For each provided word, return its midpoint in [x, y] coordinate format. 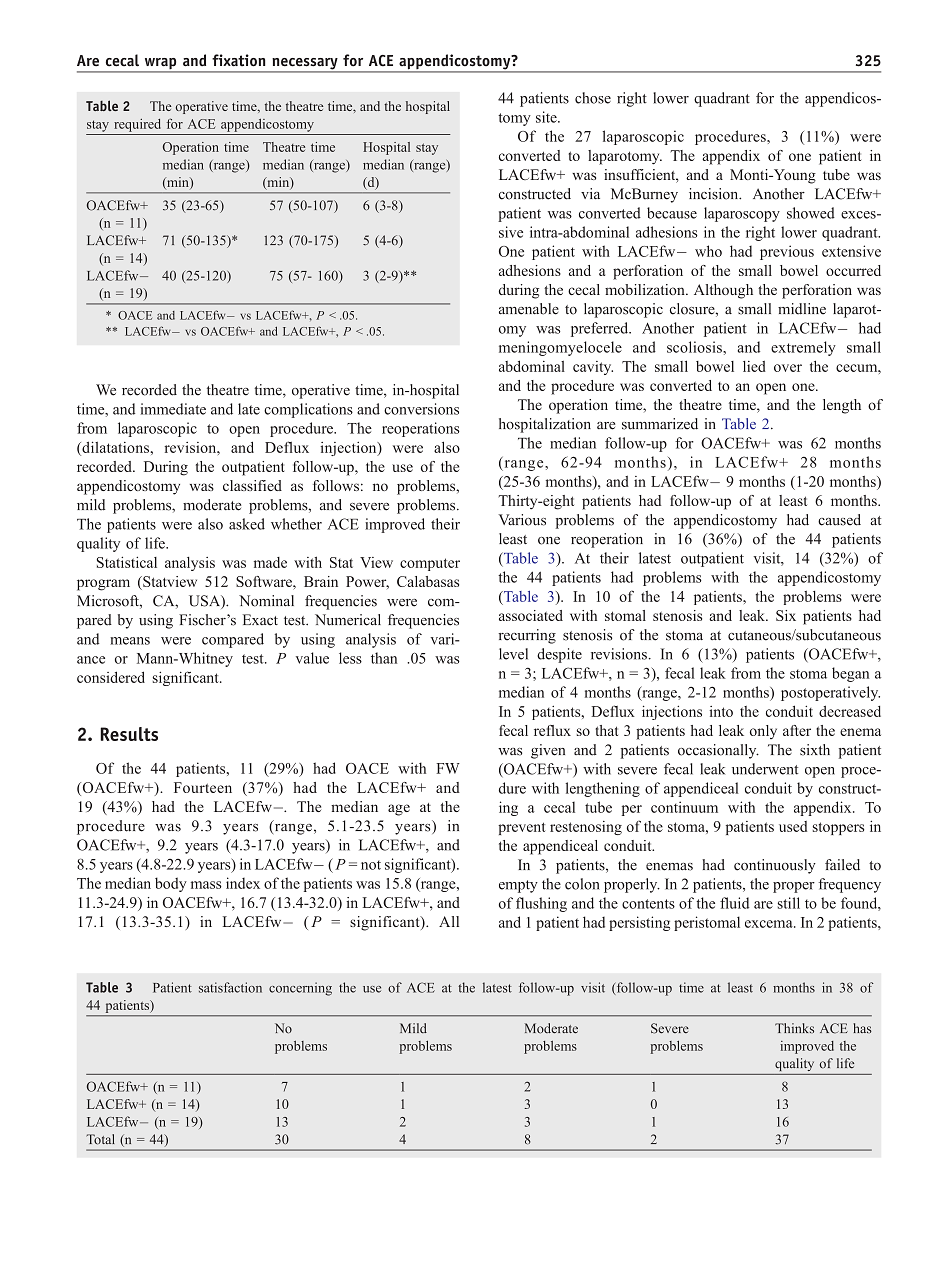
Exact [260, 620]
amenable [529, 309]
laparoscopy [742, 214]
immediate [173, 409]
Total [100, 1139]
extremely [803, 348]
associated [531, 615]
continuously [775, 866]
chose [593, 98]
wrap [160, 65]
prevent [521, 828]
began [850, 674]
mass [206, 885]
